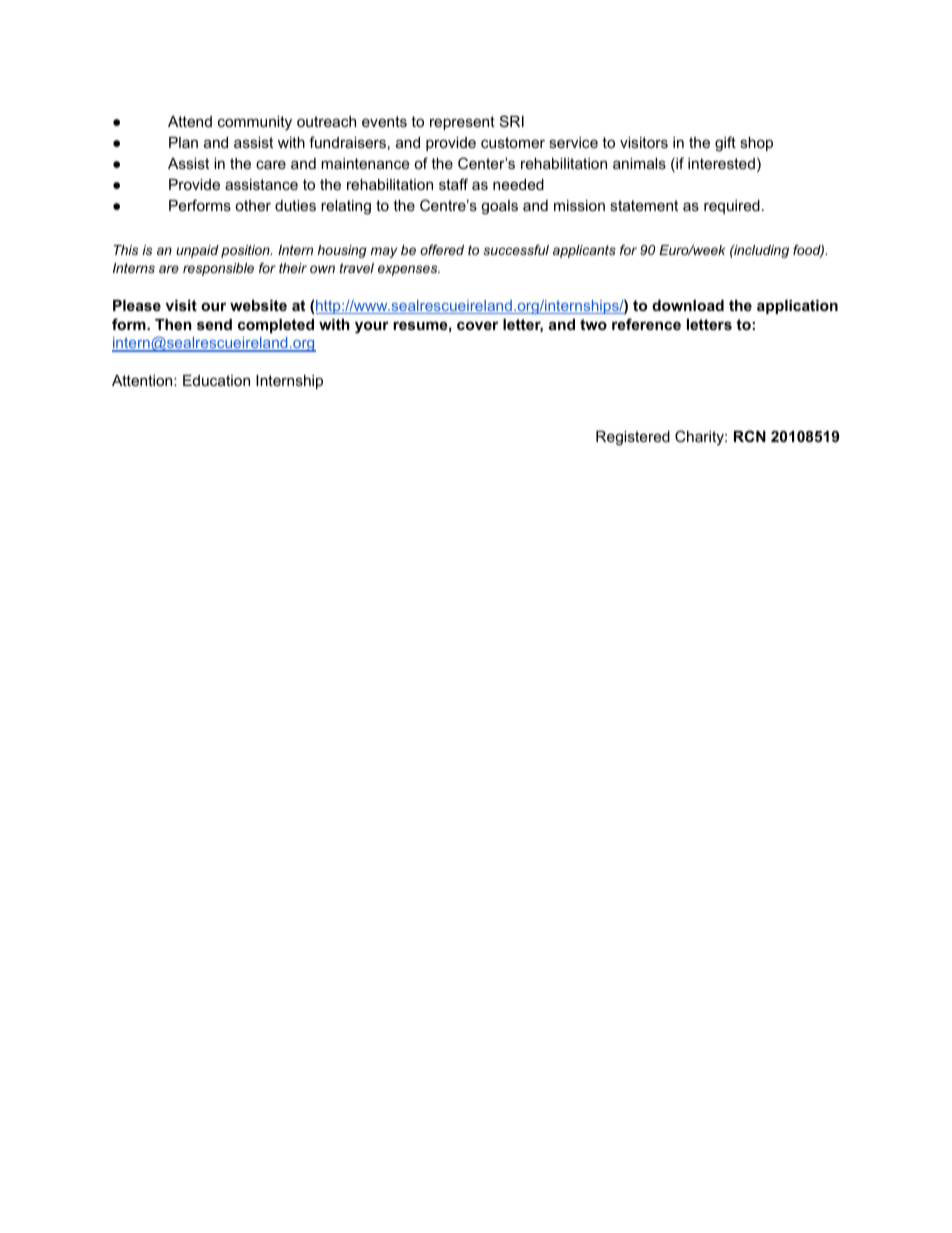 This screenshot has width=952, height=1233. I want to click on required, so click(732, 207).
